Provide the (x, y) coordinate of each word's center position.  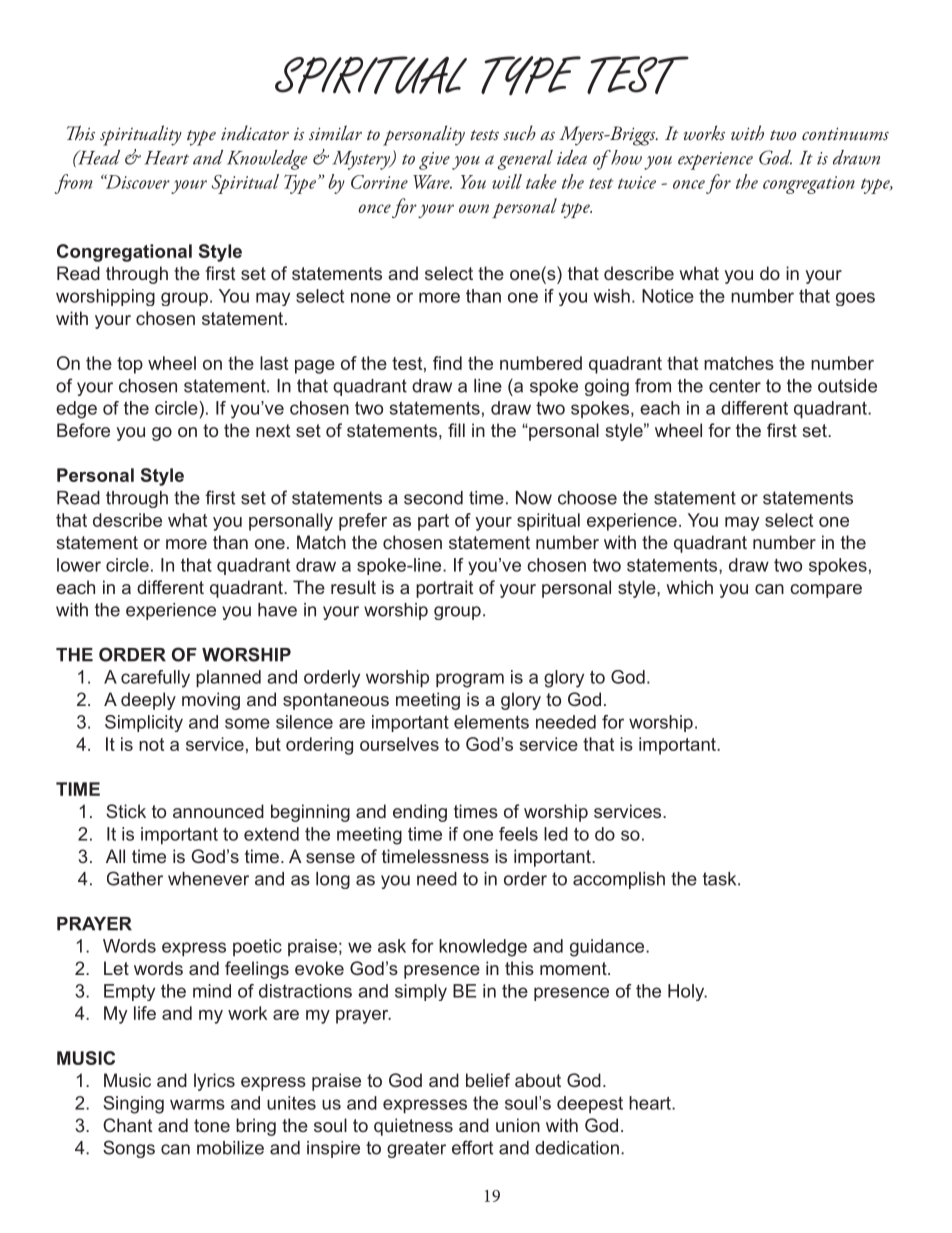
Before (83, 430)
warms (197, 1104)
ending (420, 813)
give (434, 161)
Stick (126, 811)
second (433, 498)
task (721, 879)
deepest (590, 1104)
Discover (136, 181)
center (735, 386)
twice (637, 182)
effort (472, 1147)
